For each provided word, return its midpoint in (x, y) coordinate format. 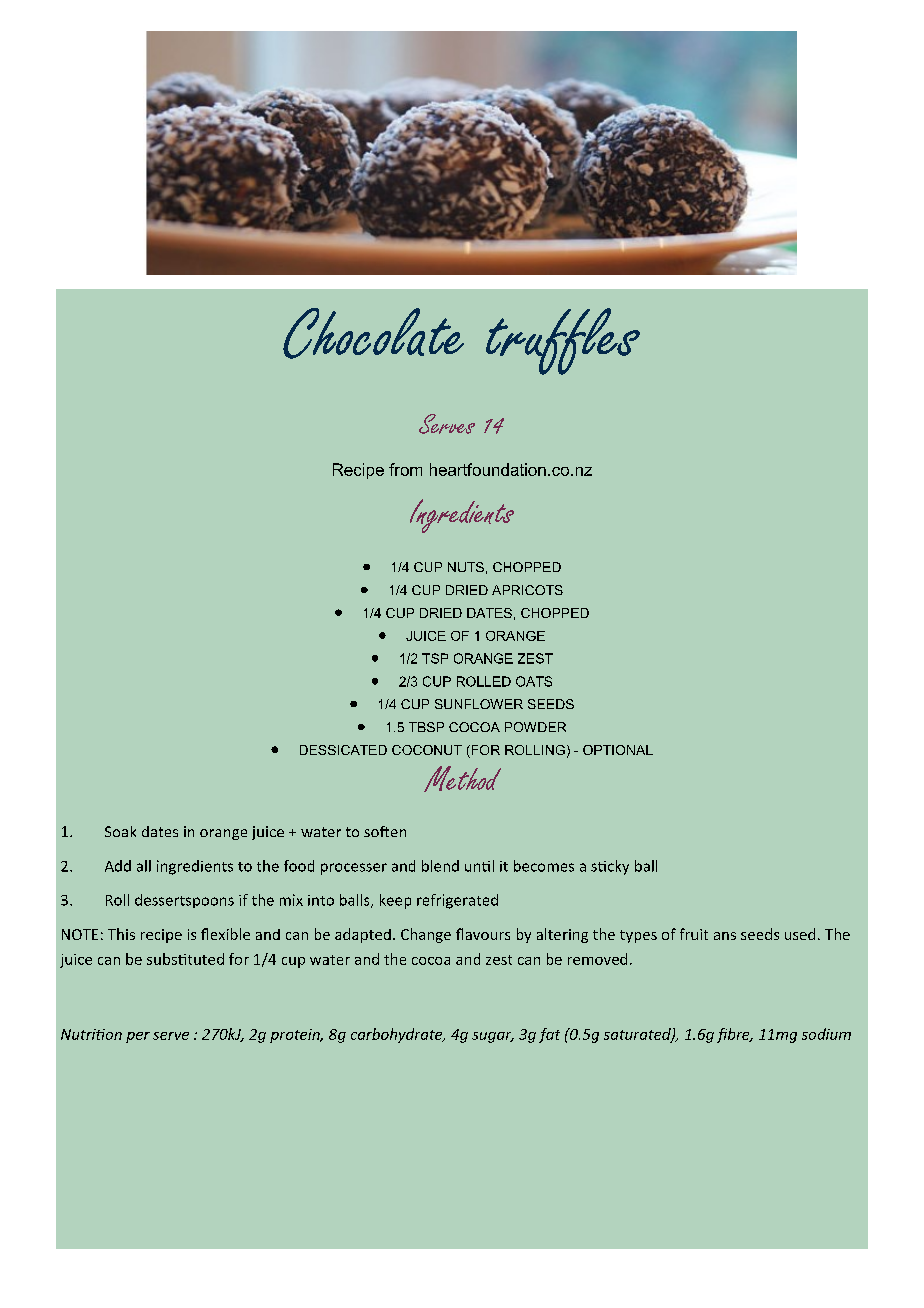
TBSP (426, 727)
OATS (534, 681)
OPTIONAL (618, 750)
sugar (493, 1037)
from (405, 469)
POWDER (535, 727)
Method (462, 779)
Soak (120, 831)
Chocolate (373, 333)
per (138, 1037)
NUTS (466, 567)
